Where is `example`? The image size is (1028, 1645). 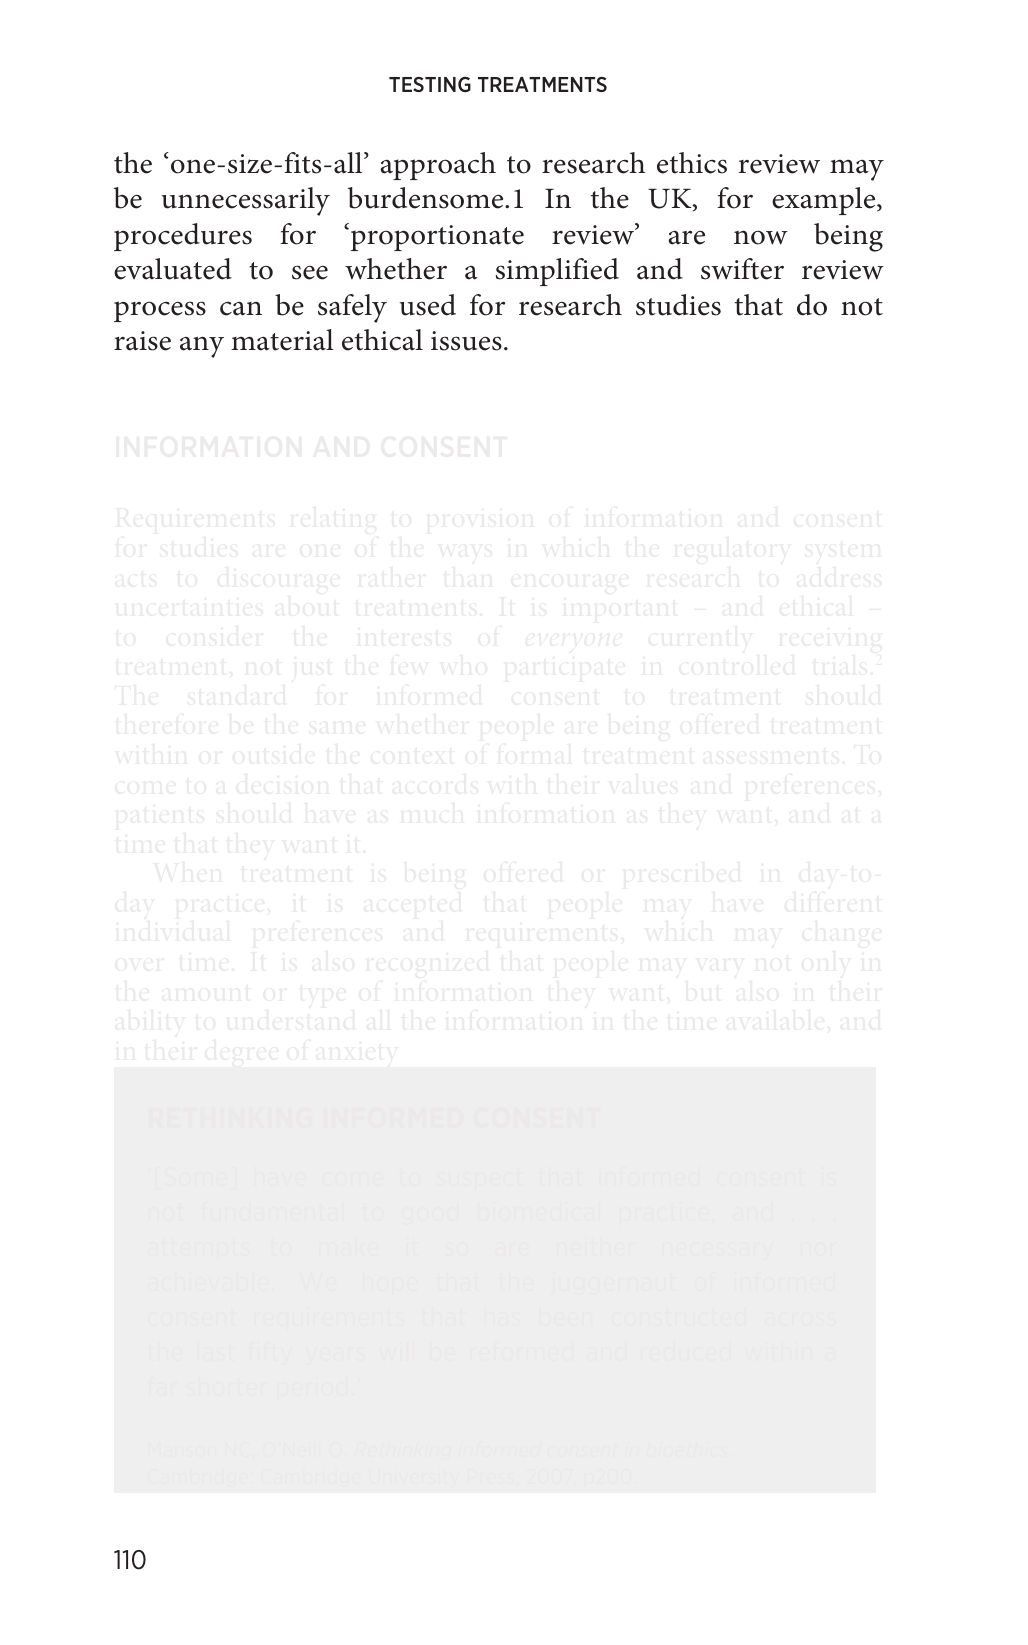
example is located at coordinates (825, 201).
